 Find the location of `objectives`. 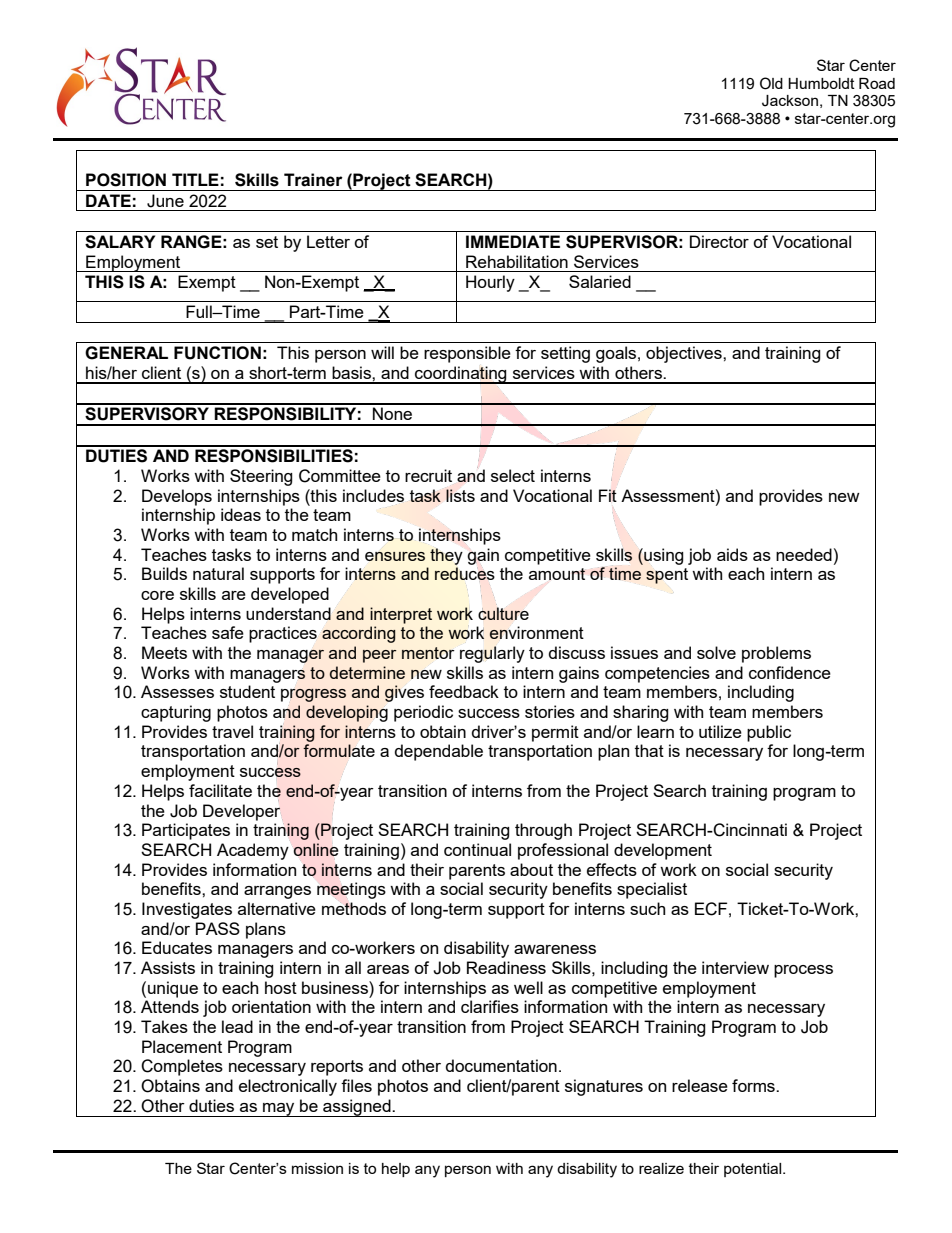

objectives is located at coordinates (685, 354).
